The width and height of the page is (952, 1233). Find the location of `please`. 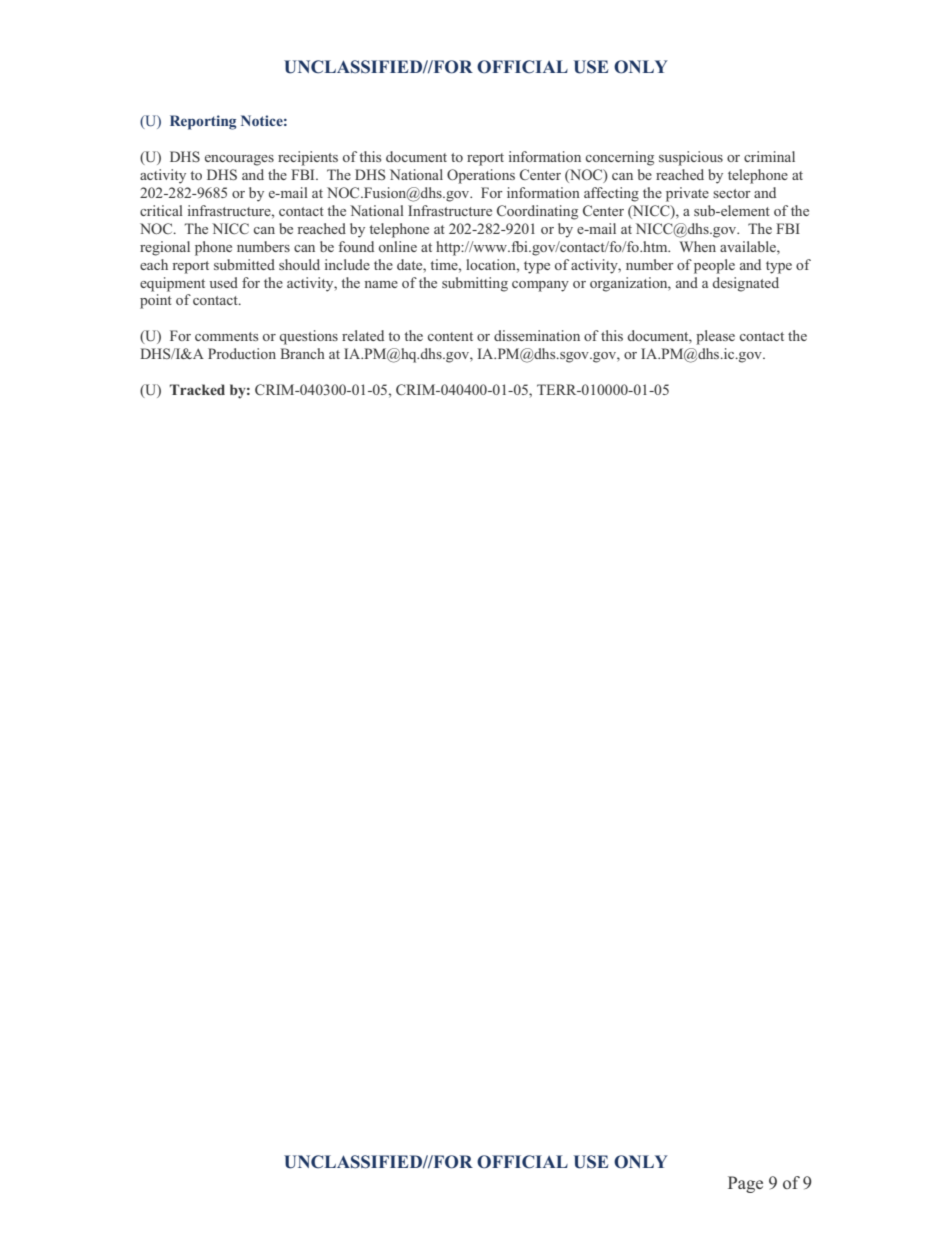

please is located at coordinates (715, 337).
